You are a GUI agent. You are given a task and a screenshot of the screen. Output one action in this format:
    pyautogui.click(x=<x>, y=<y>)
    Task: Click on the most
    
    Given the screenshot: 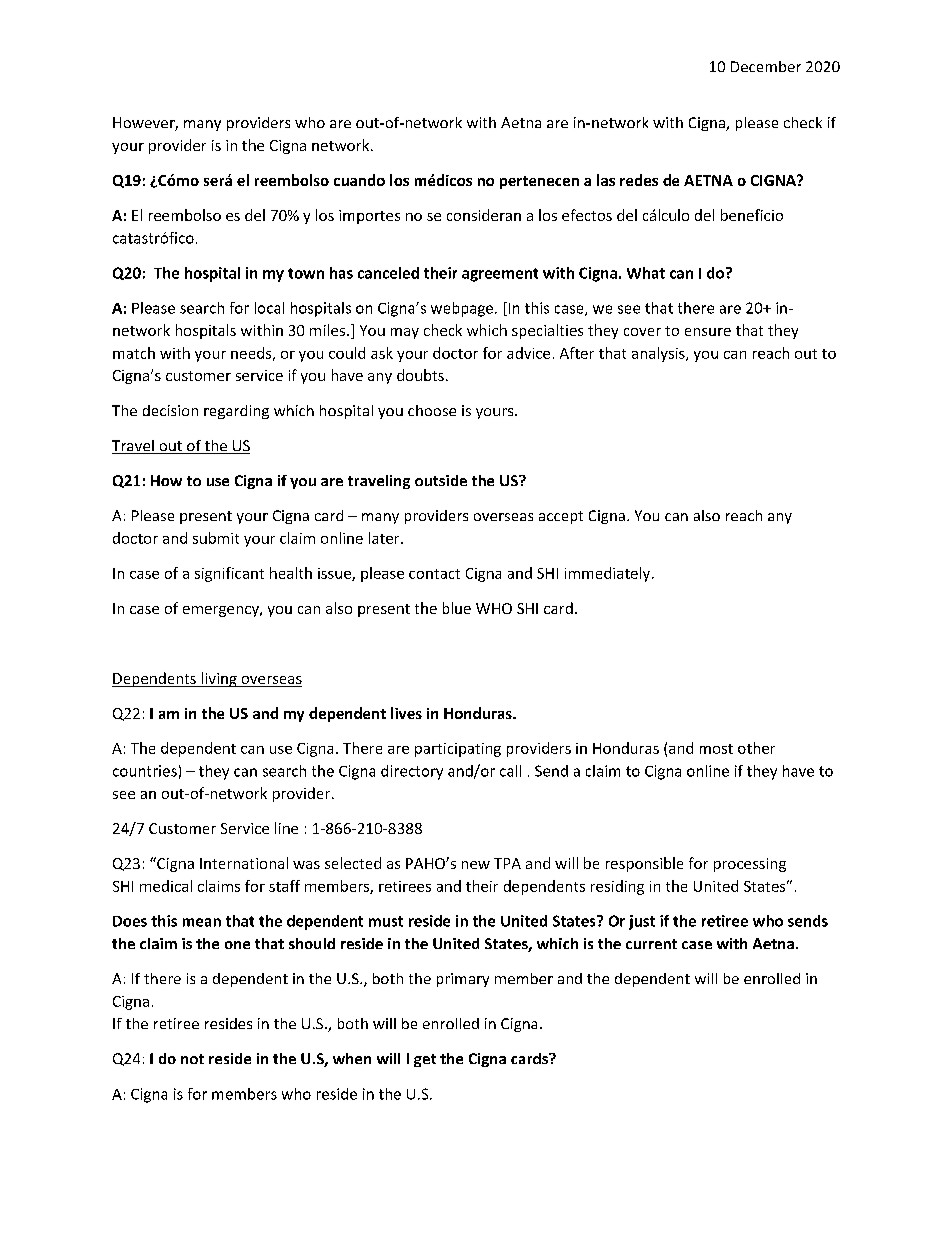 What is the action you would take?
    pyautogui.click(x=716, y=749)
